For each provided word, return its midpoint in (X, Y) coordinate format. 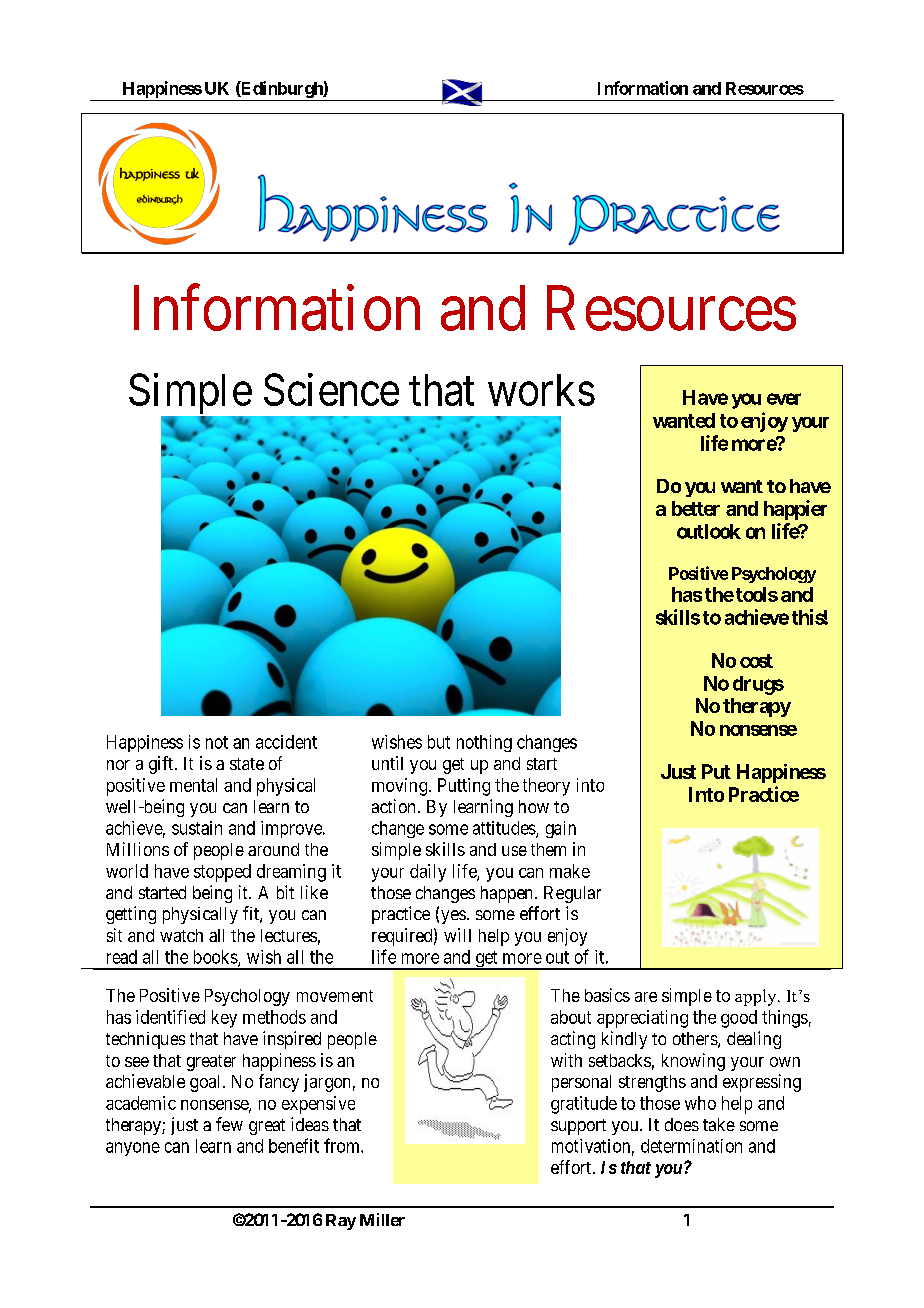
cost (756, 661)
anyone (133, 1149)
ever (784, 399)
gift (162, 765)
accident (286, 742)
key (224, 1019)
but (439, 742)
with (566, 1060)
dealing (754, 1040)
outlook (709, 531)
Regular (572, 894)
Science (331, 389)
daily (428, 873)
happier (795, 510)
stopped (222, 873)
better (696, 508)
